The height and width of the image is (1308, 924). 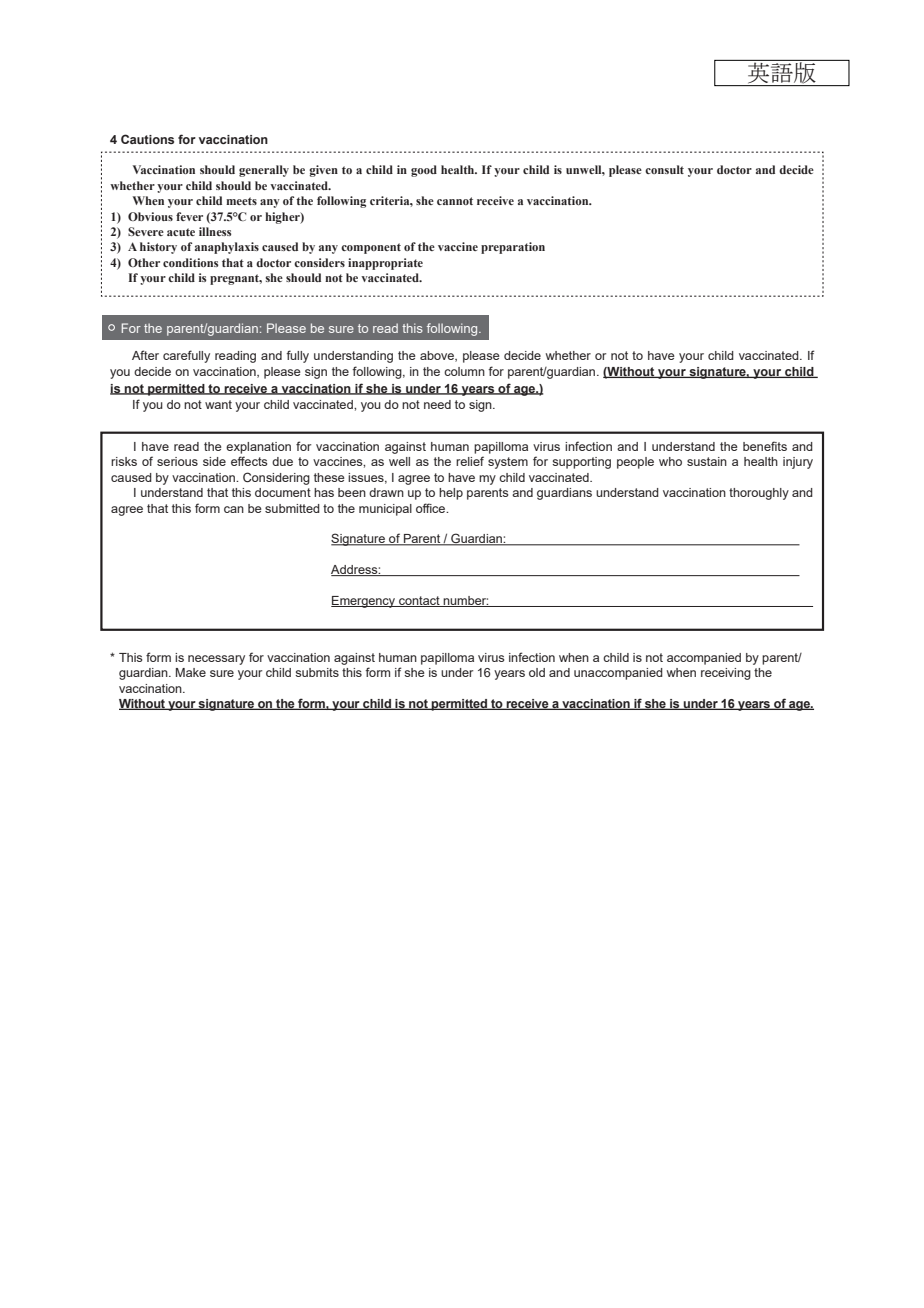 I want to click on need, so click(x=437, y=404).
